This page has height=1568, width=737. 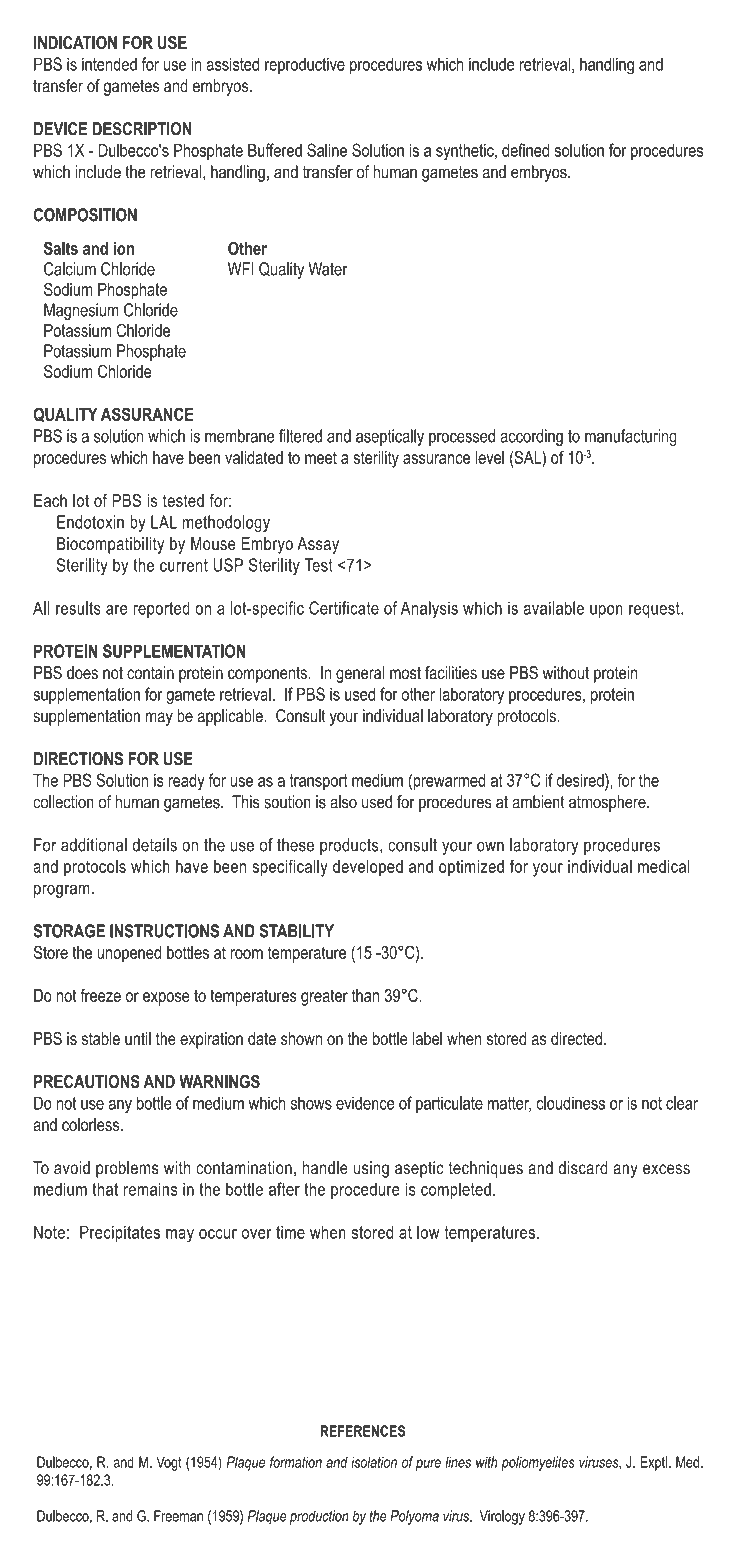 What do you see at coordinates (664, 866) in the page?
I see `medical` at bounding box center [664, 866].
